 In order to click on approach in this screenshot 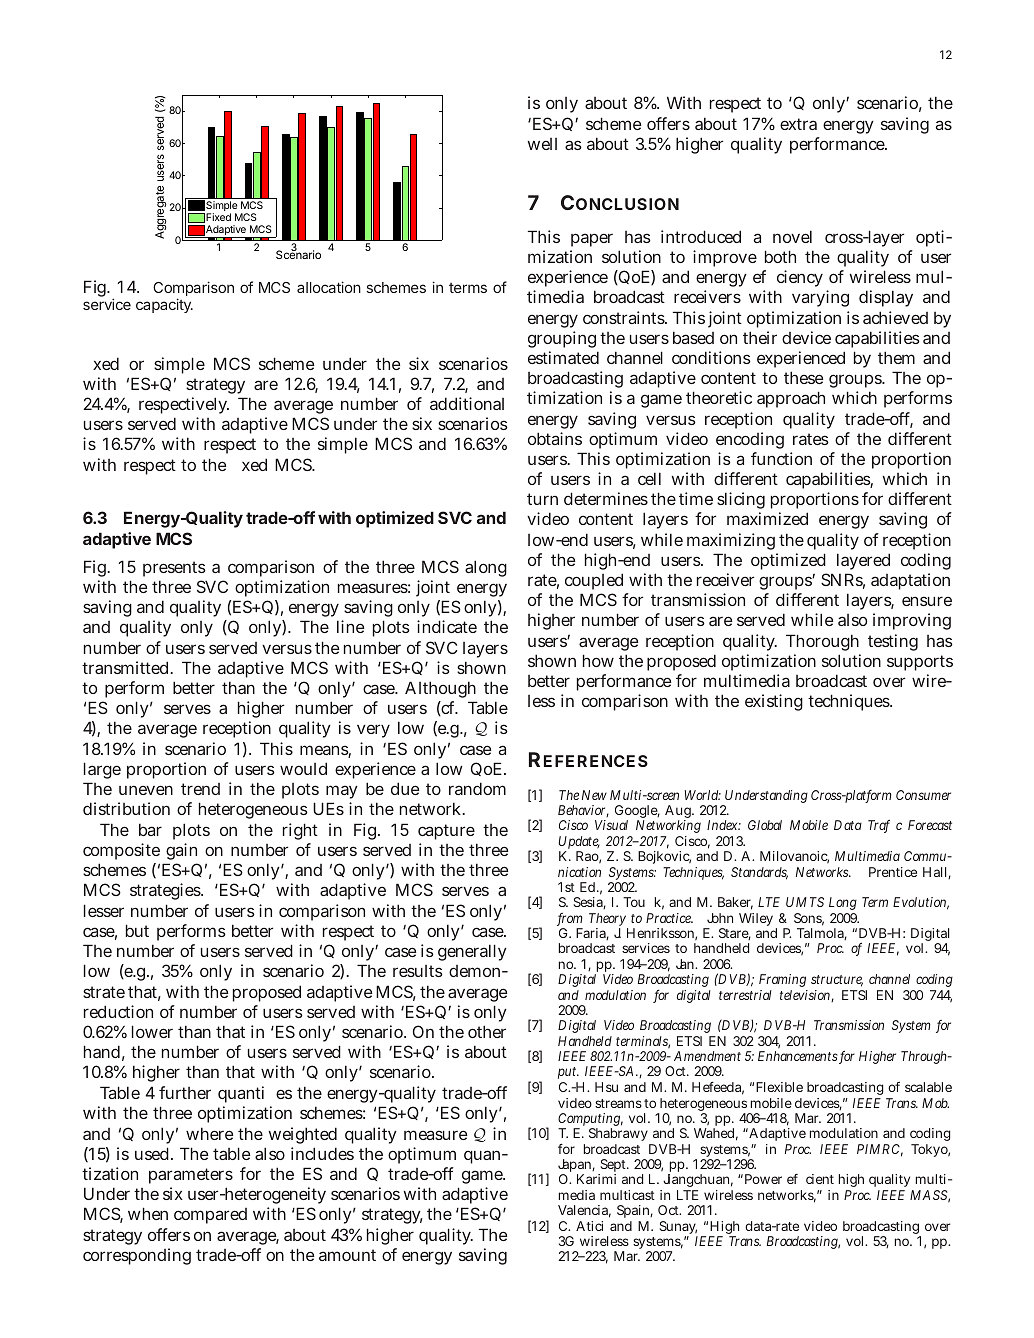, I will do `click(791, 399)`.
